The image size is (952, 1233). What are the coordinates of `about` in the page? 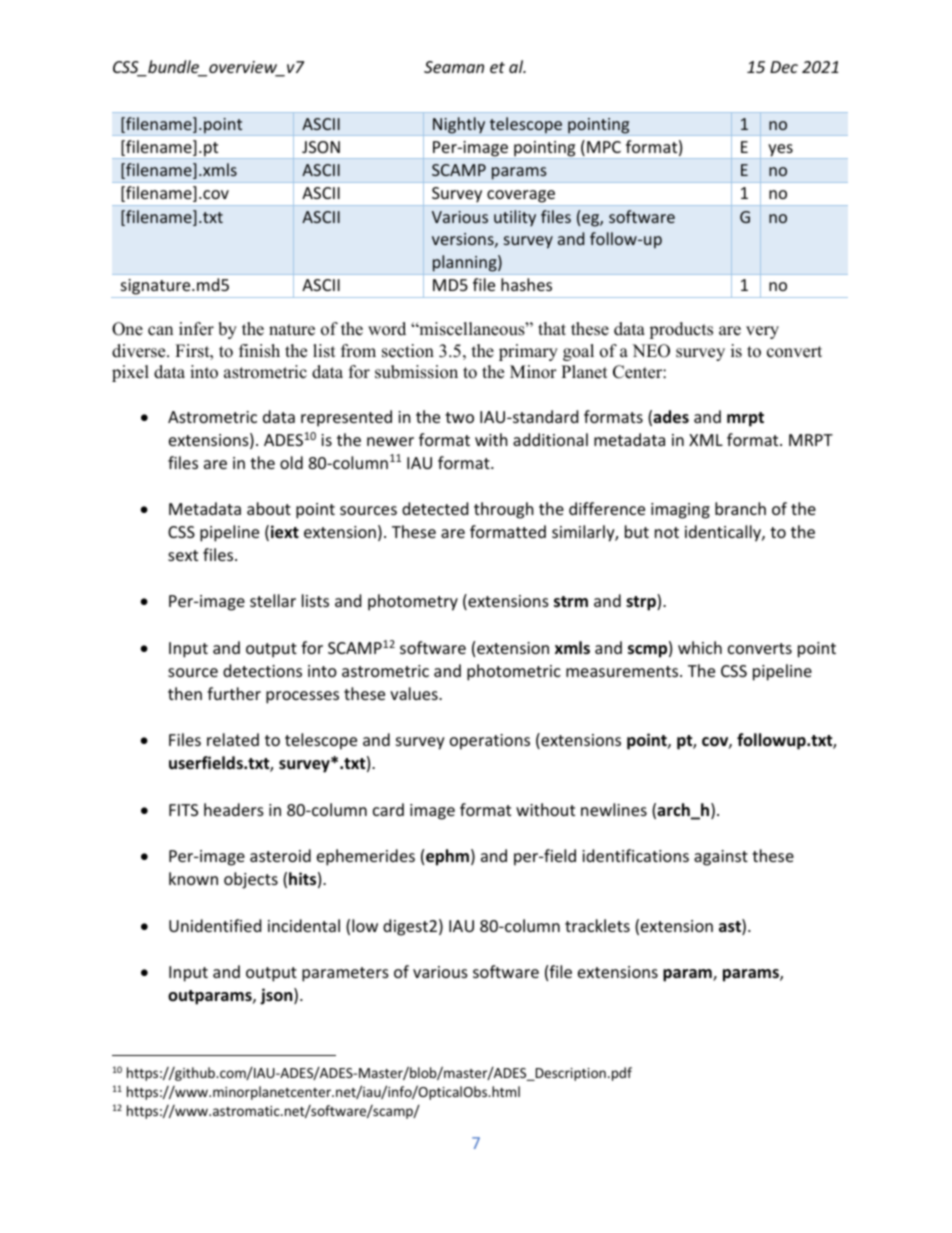 It's located at (269, 508).
